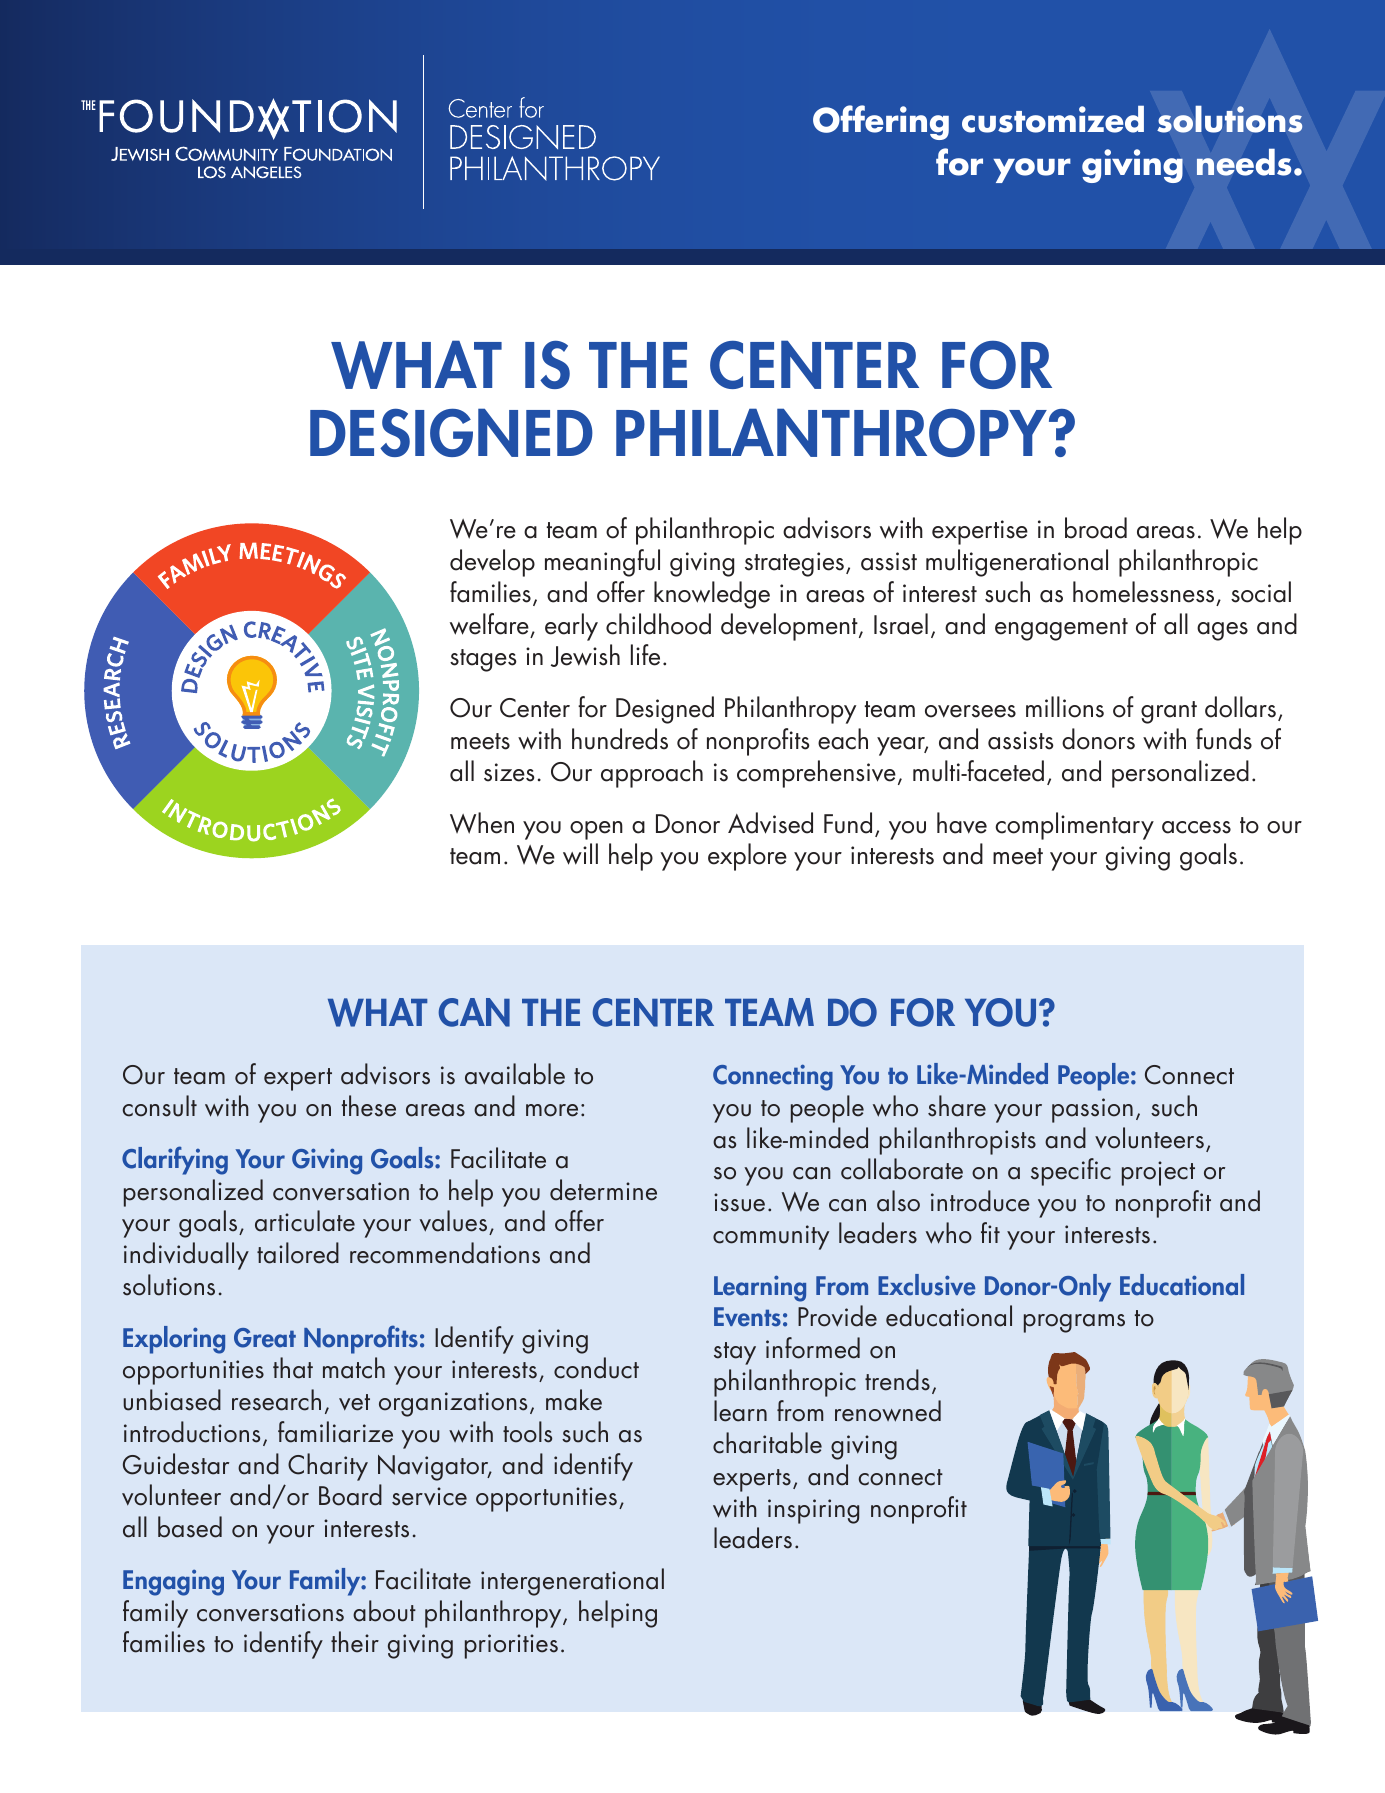 The width and height of the document is (1385, 1793). Describe the element at coordinates (355, 1642) in the document. I see `their` at that location.
